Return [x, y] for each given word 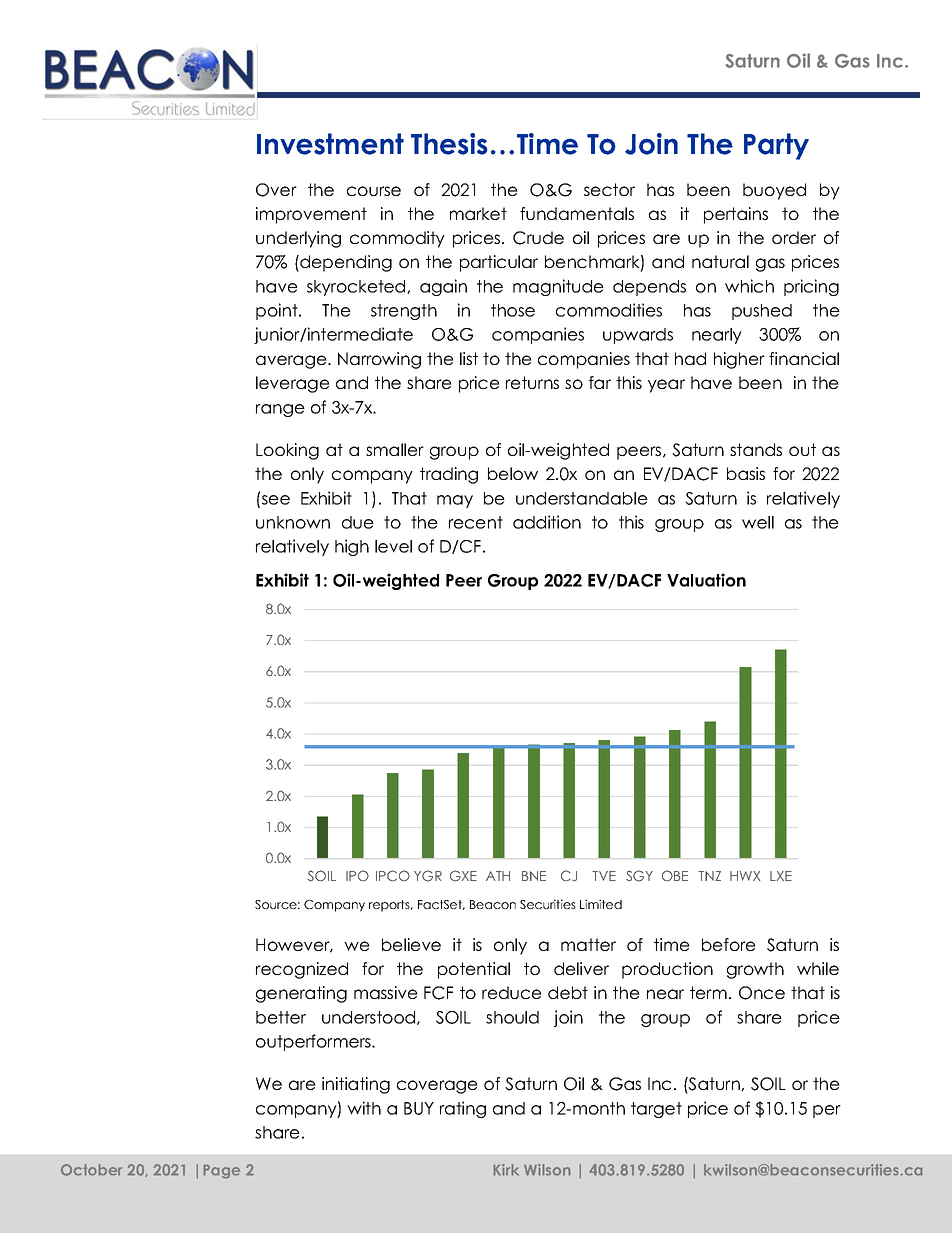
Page [221, 1171]
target [656, 1110]
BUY [419, 1108]
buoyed [774, 191]
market [478, 213]
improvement [311, 215]
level [393, 546]
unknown [293, 522]
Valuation [706, 580]
